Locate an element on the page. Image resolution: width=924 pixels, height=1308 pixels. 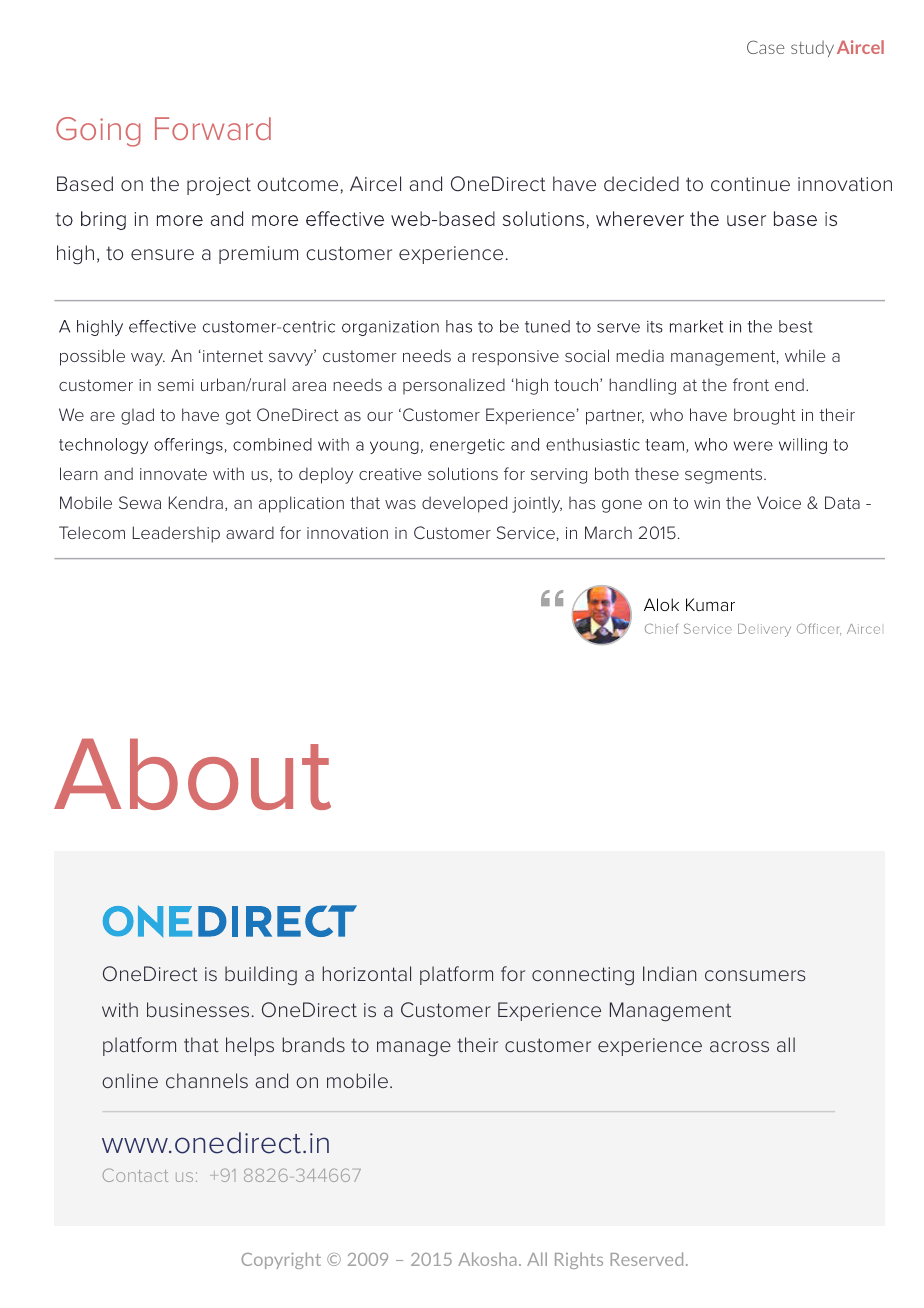
Forward is located at coordinates (213, 128).
